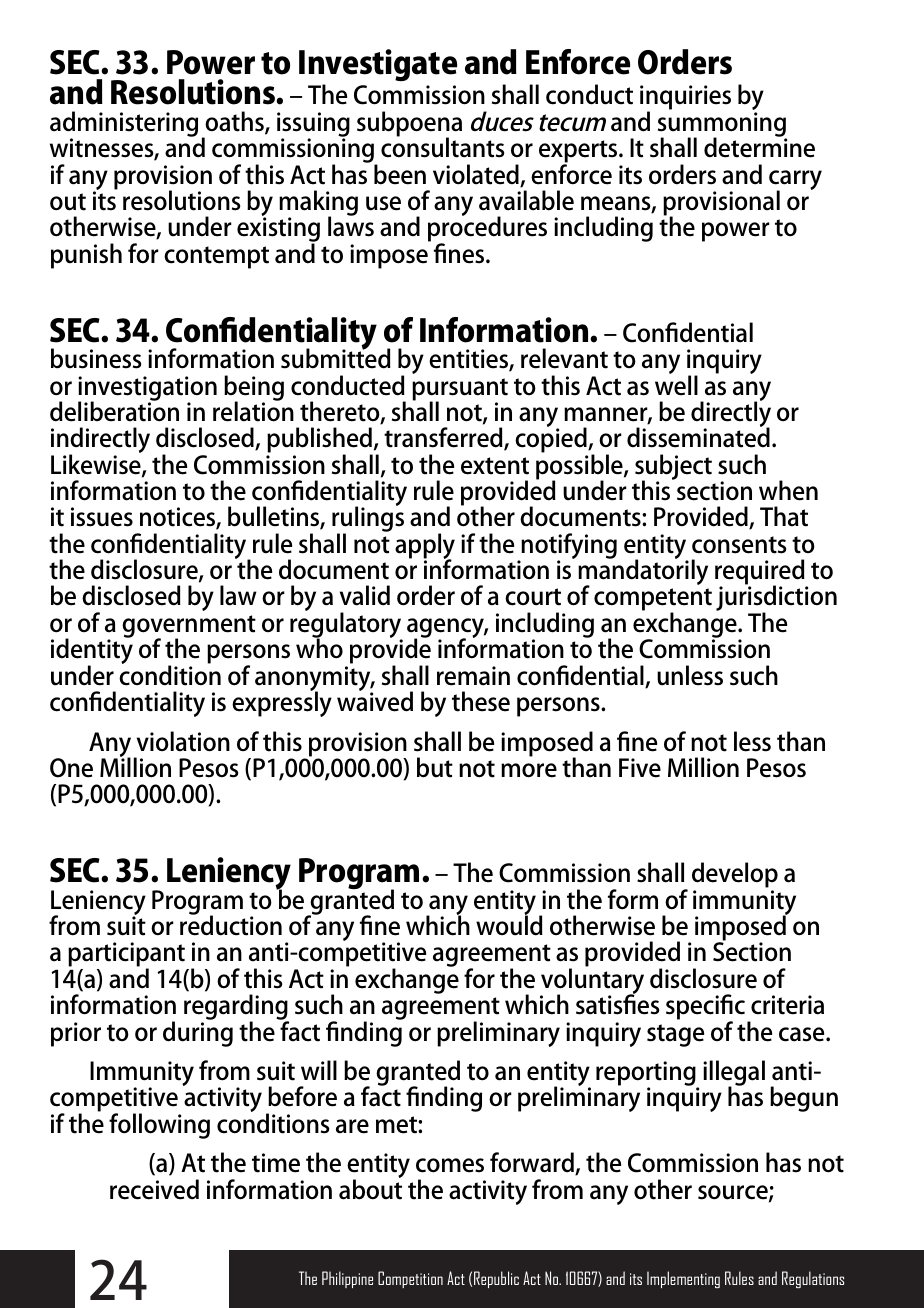 The height and width of the page is (1308, 924). Describe the element at coordinates (127, 956) in the page. I see `participant` at that location.
